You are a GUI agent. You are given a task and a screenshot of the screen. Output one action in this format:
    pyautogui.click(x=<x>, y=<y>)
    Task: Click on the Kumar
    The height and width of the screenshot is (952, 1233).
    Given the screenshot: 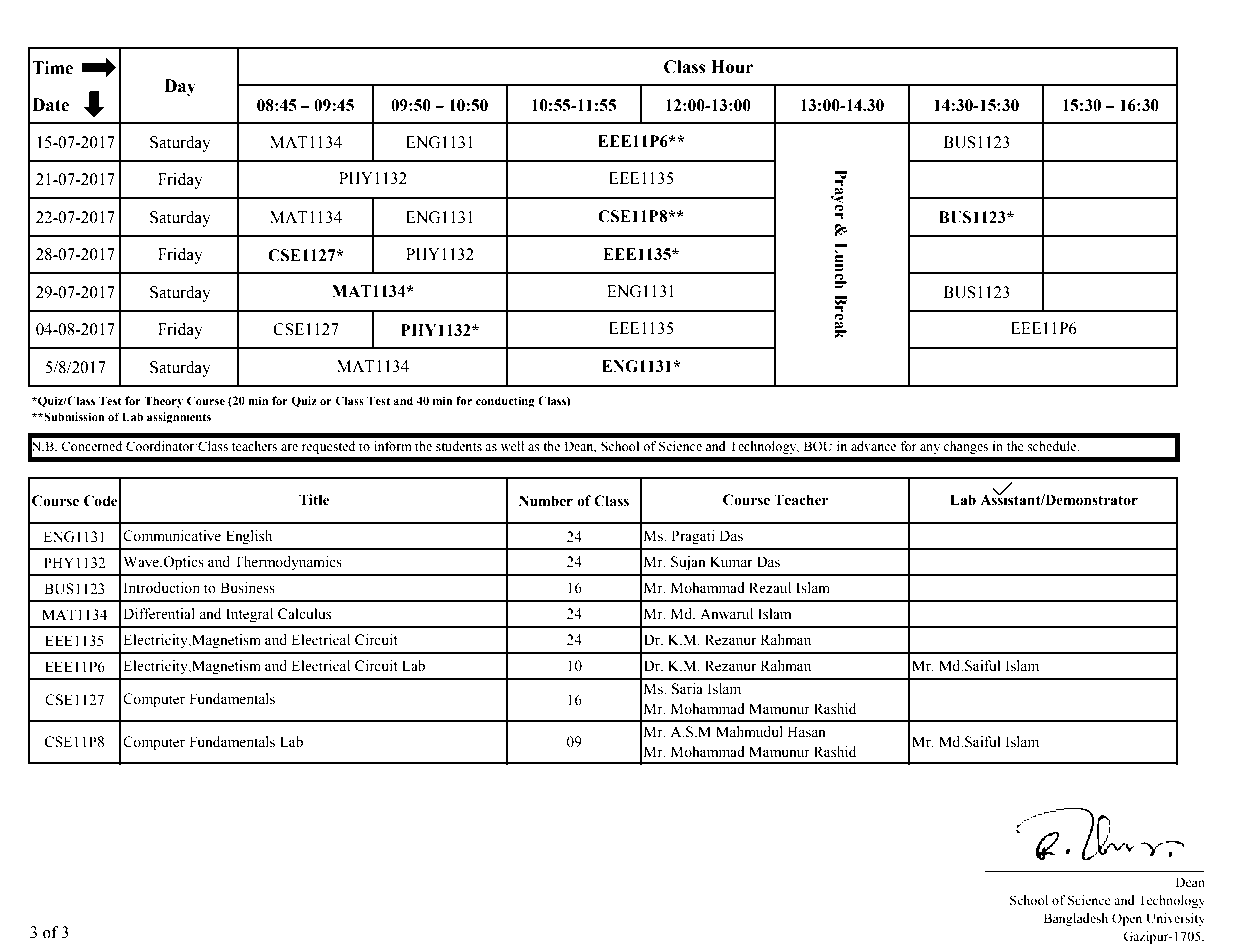 What is the action you would take?
    pyautogui.click(x=731, y=561)
